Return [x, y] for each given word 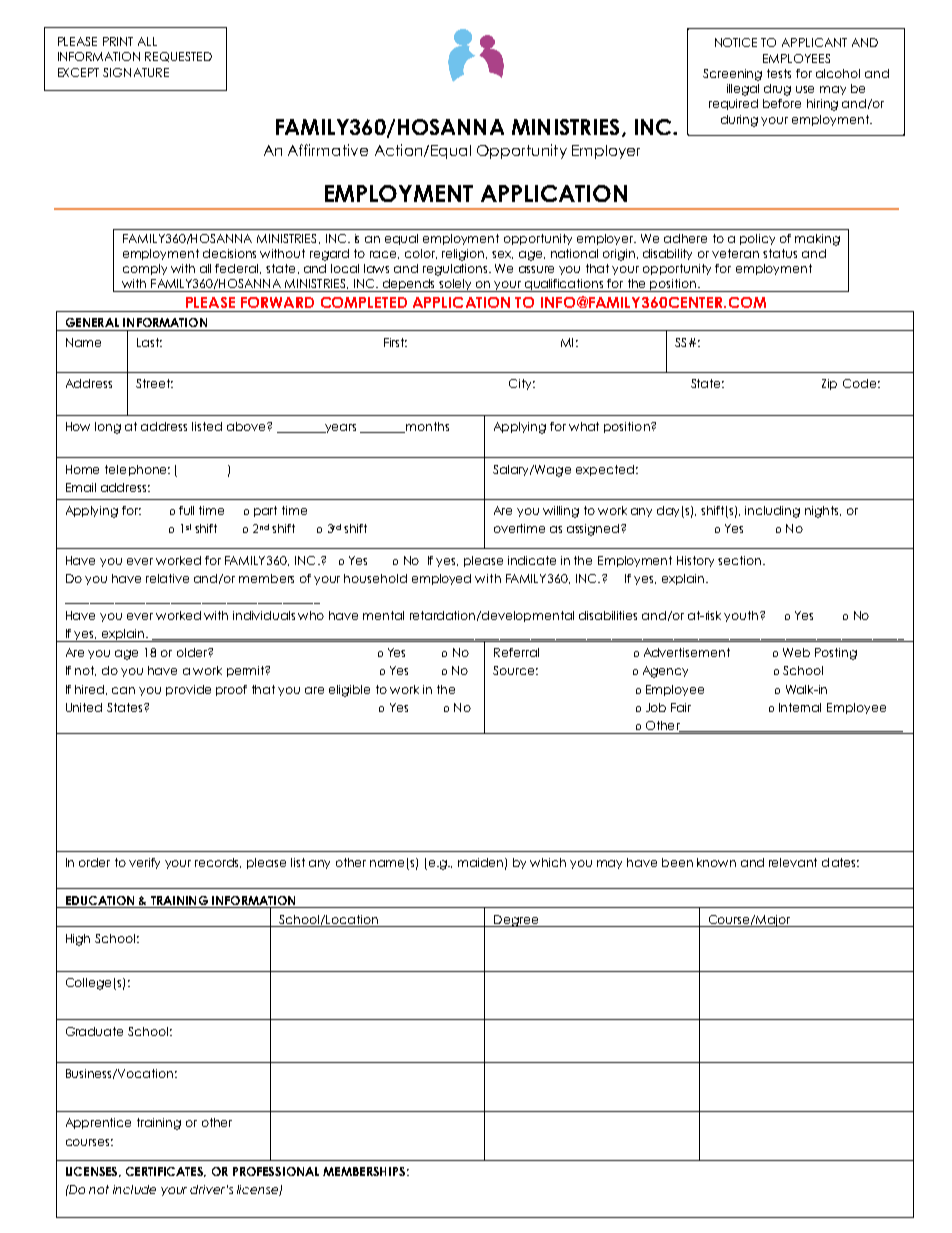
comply [145, 269]
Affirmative [328, 150]
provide [188, 690]
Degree [516, 921]
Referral [516, 652]
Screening [732, 75]
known [716, 862]
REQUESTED [178, 57]
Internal [800, 707]
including [772, 512]
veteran [735, 253]
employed [441, 579]
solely [456, 285]
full [186, 510]
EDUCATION [100, 900]
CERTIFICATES [166, 1172]
